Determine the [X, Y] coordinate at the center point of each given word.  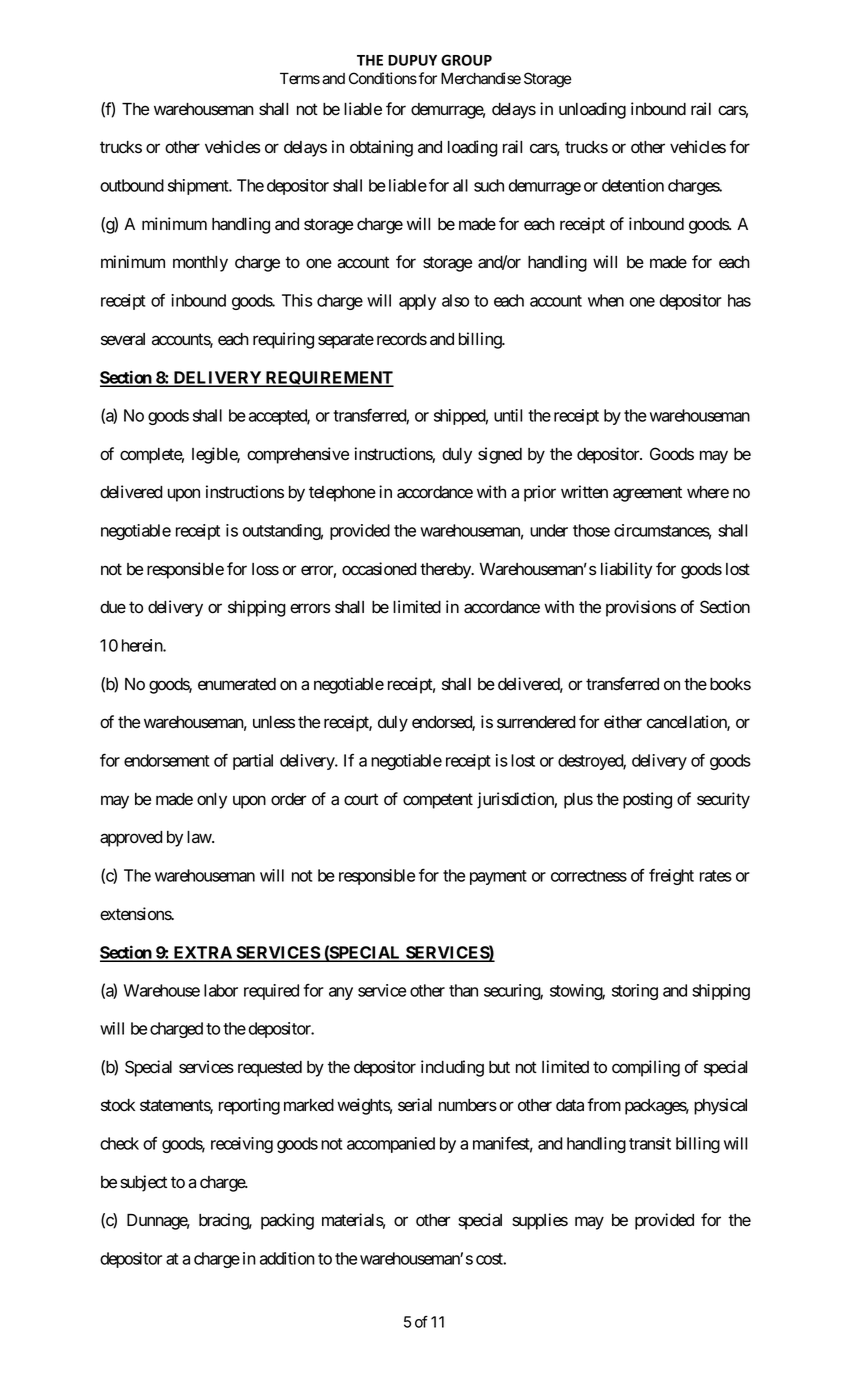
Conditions [383, 78]
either [623, 722]
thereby [446, 571]
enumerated [237, 684]
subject [143, 1183]
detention [633, 185]
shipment [199, 187]
